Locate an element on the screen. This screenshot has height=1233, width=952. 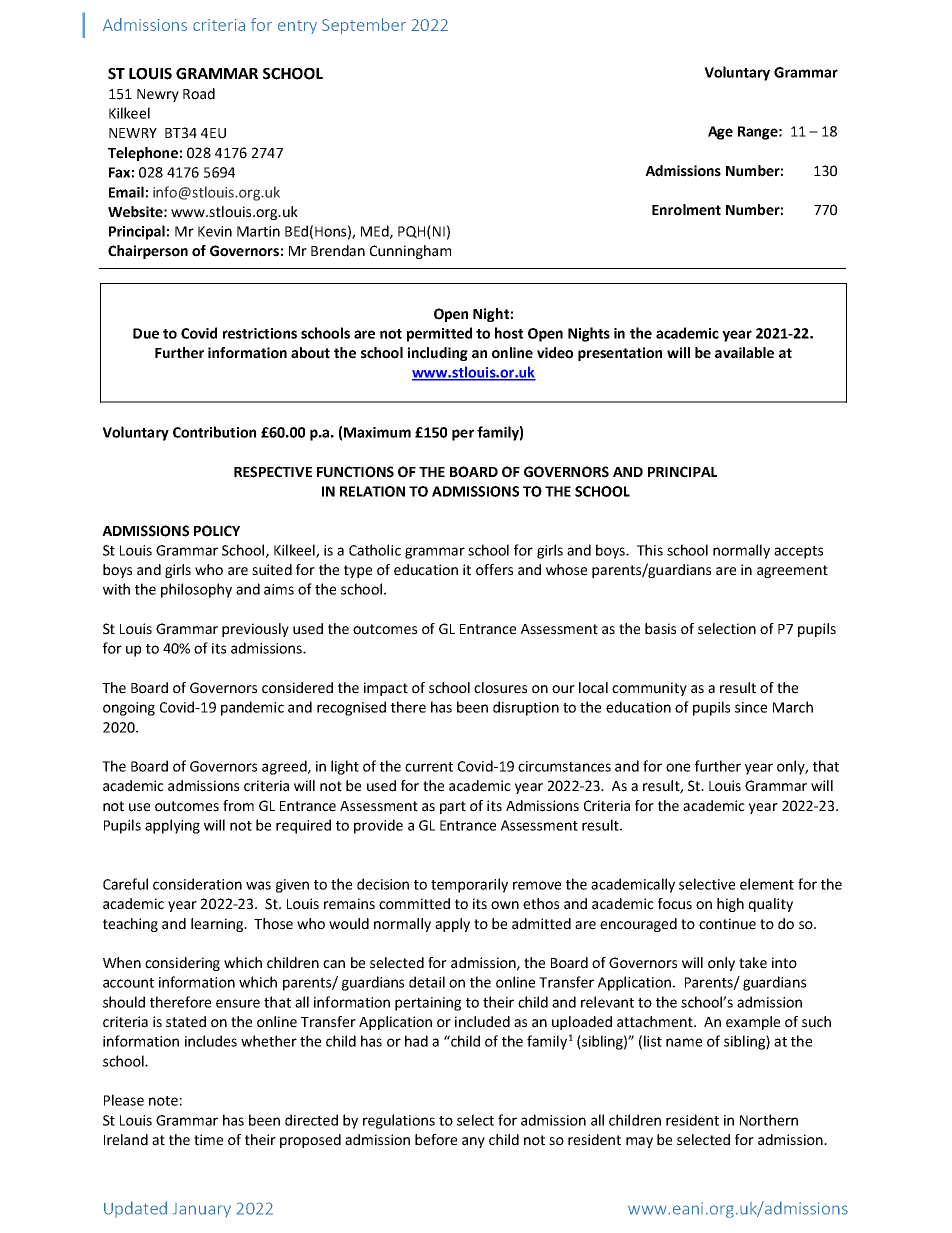
high is located at coordinates (730, 905).
